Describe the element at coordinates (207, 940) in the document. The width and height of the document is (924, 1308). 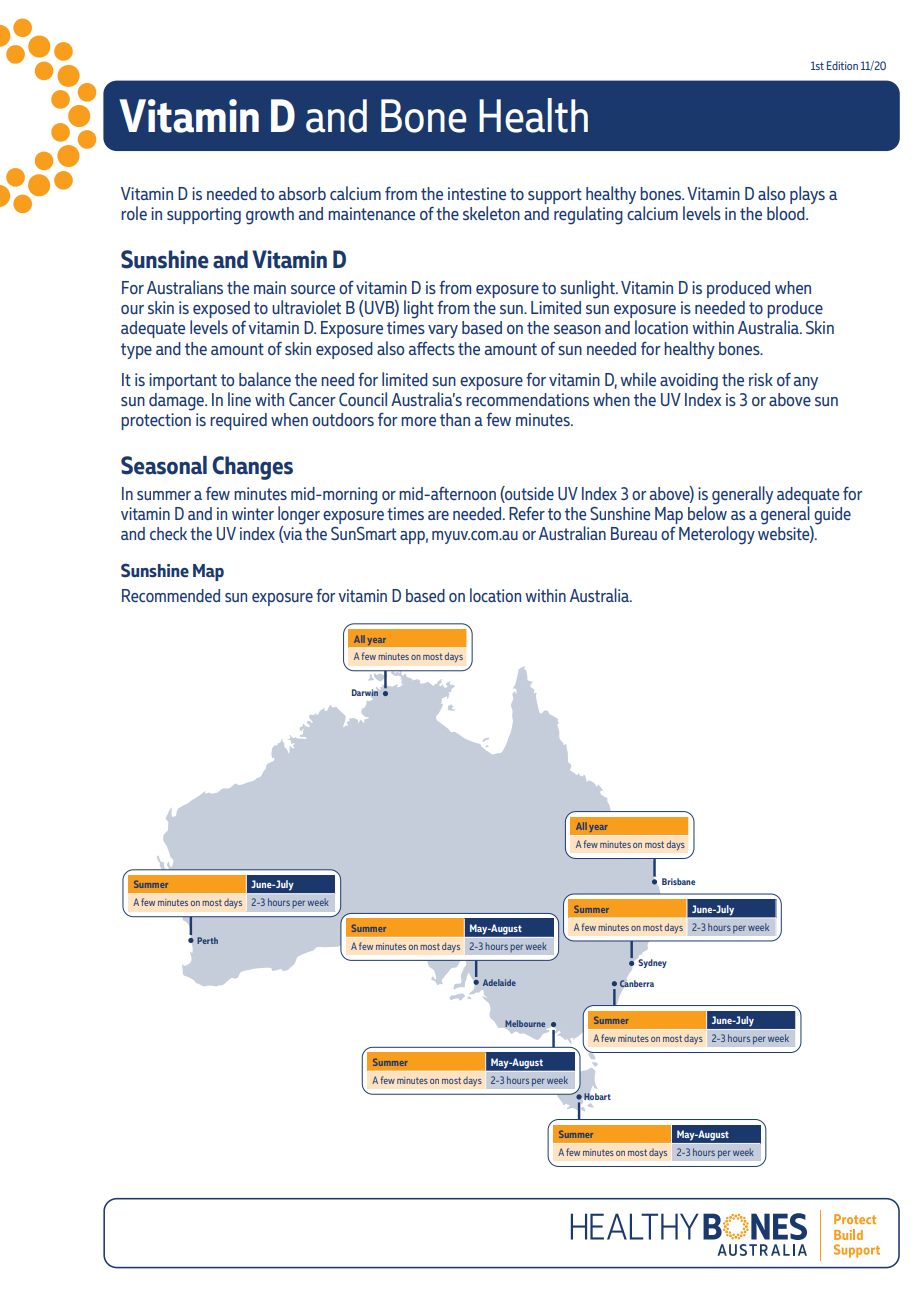
I see `Perth` at that location.
